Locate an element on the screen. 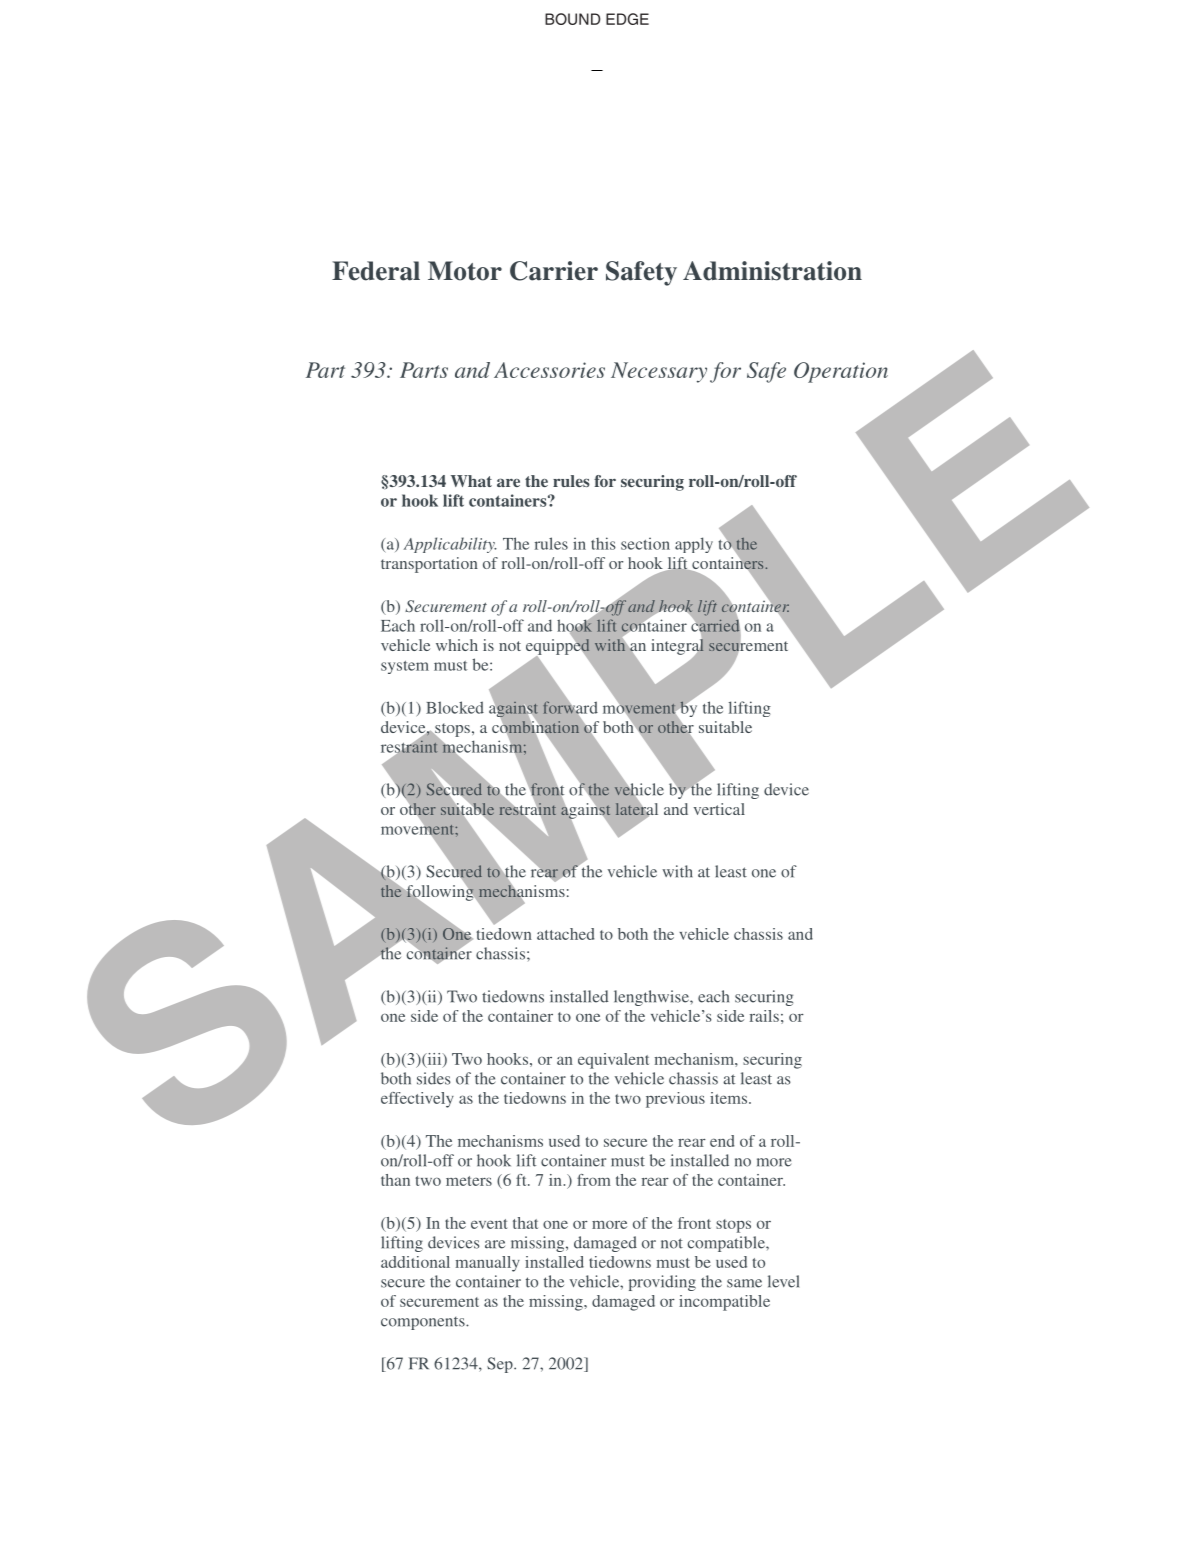 The image size is (1194, 1546). BOUND is located at coordinates (572, 19).
